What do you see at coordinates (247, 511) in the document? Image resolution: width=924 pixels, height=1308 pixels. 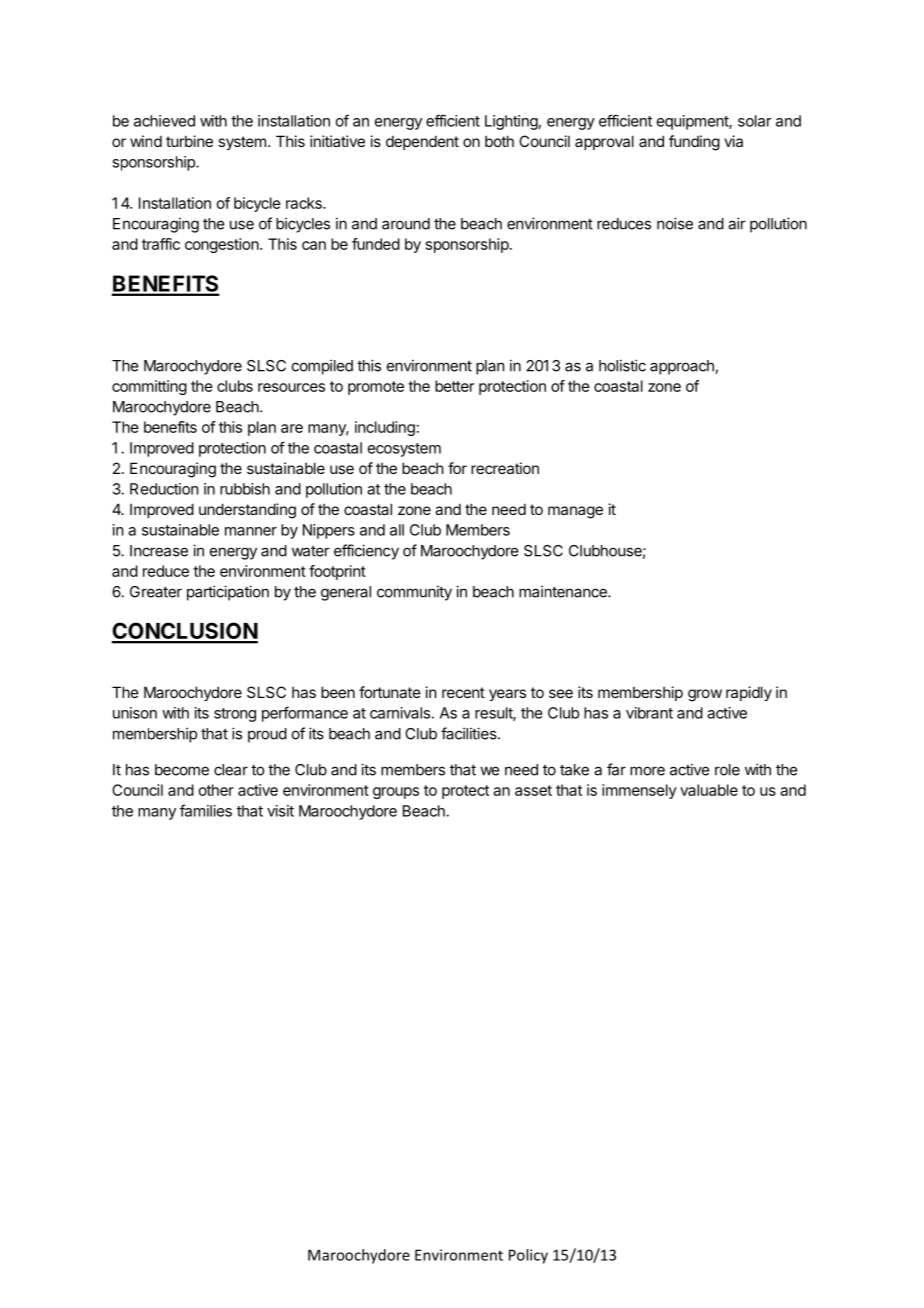 I see `understanding` at bounding box center [247, 511].
